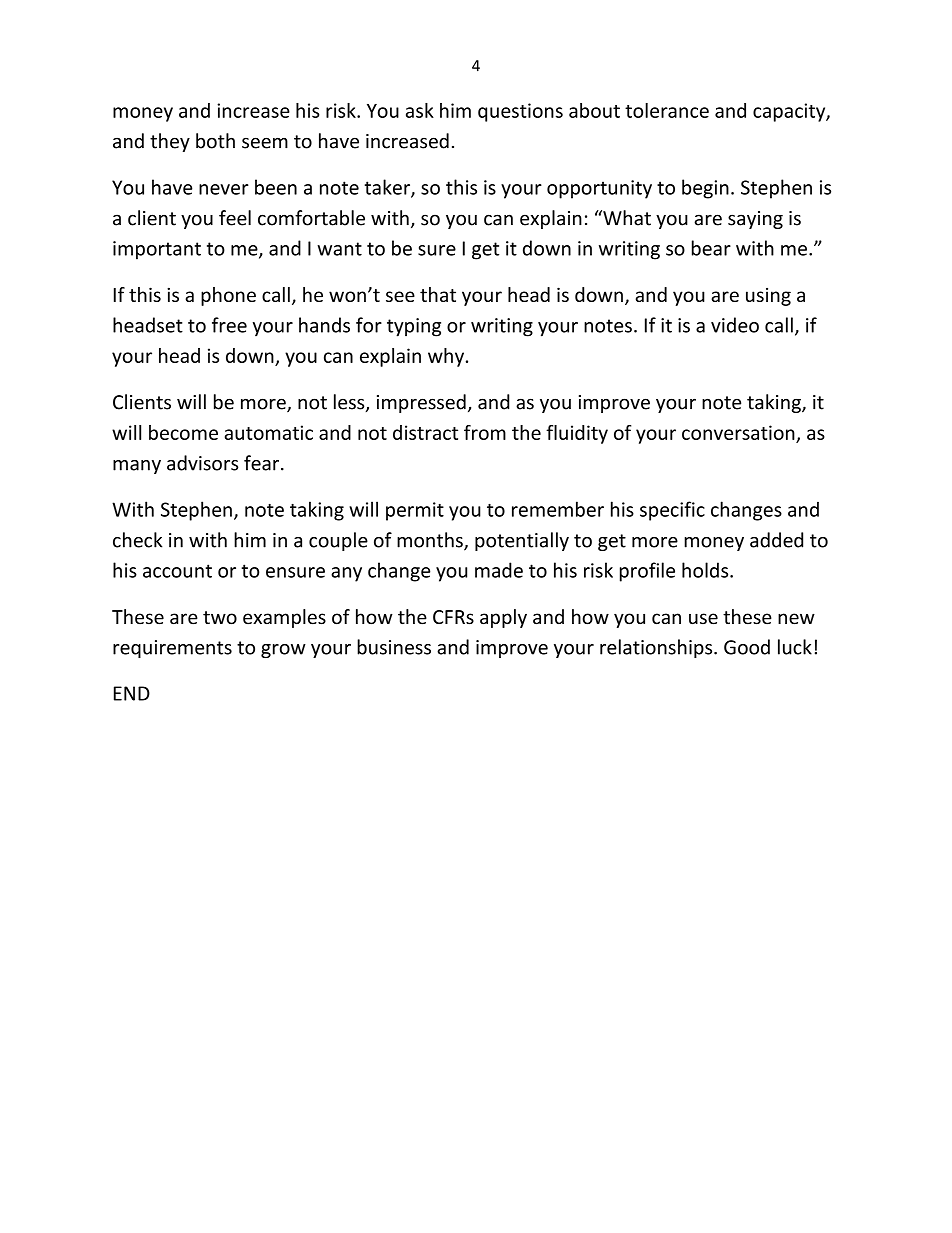 The width and height of the page is (952, 1233). Describe the element at coordinates (394, 647) in the page. I see `business` at that location.
